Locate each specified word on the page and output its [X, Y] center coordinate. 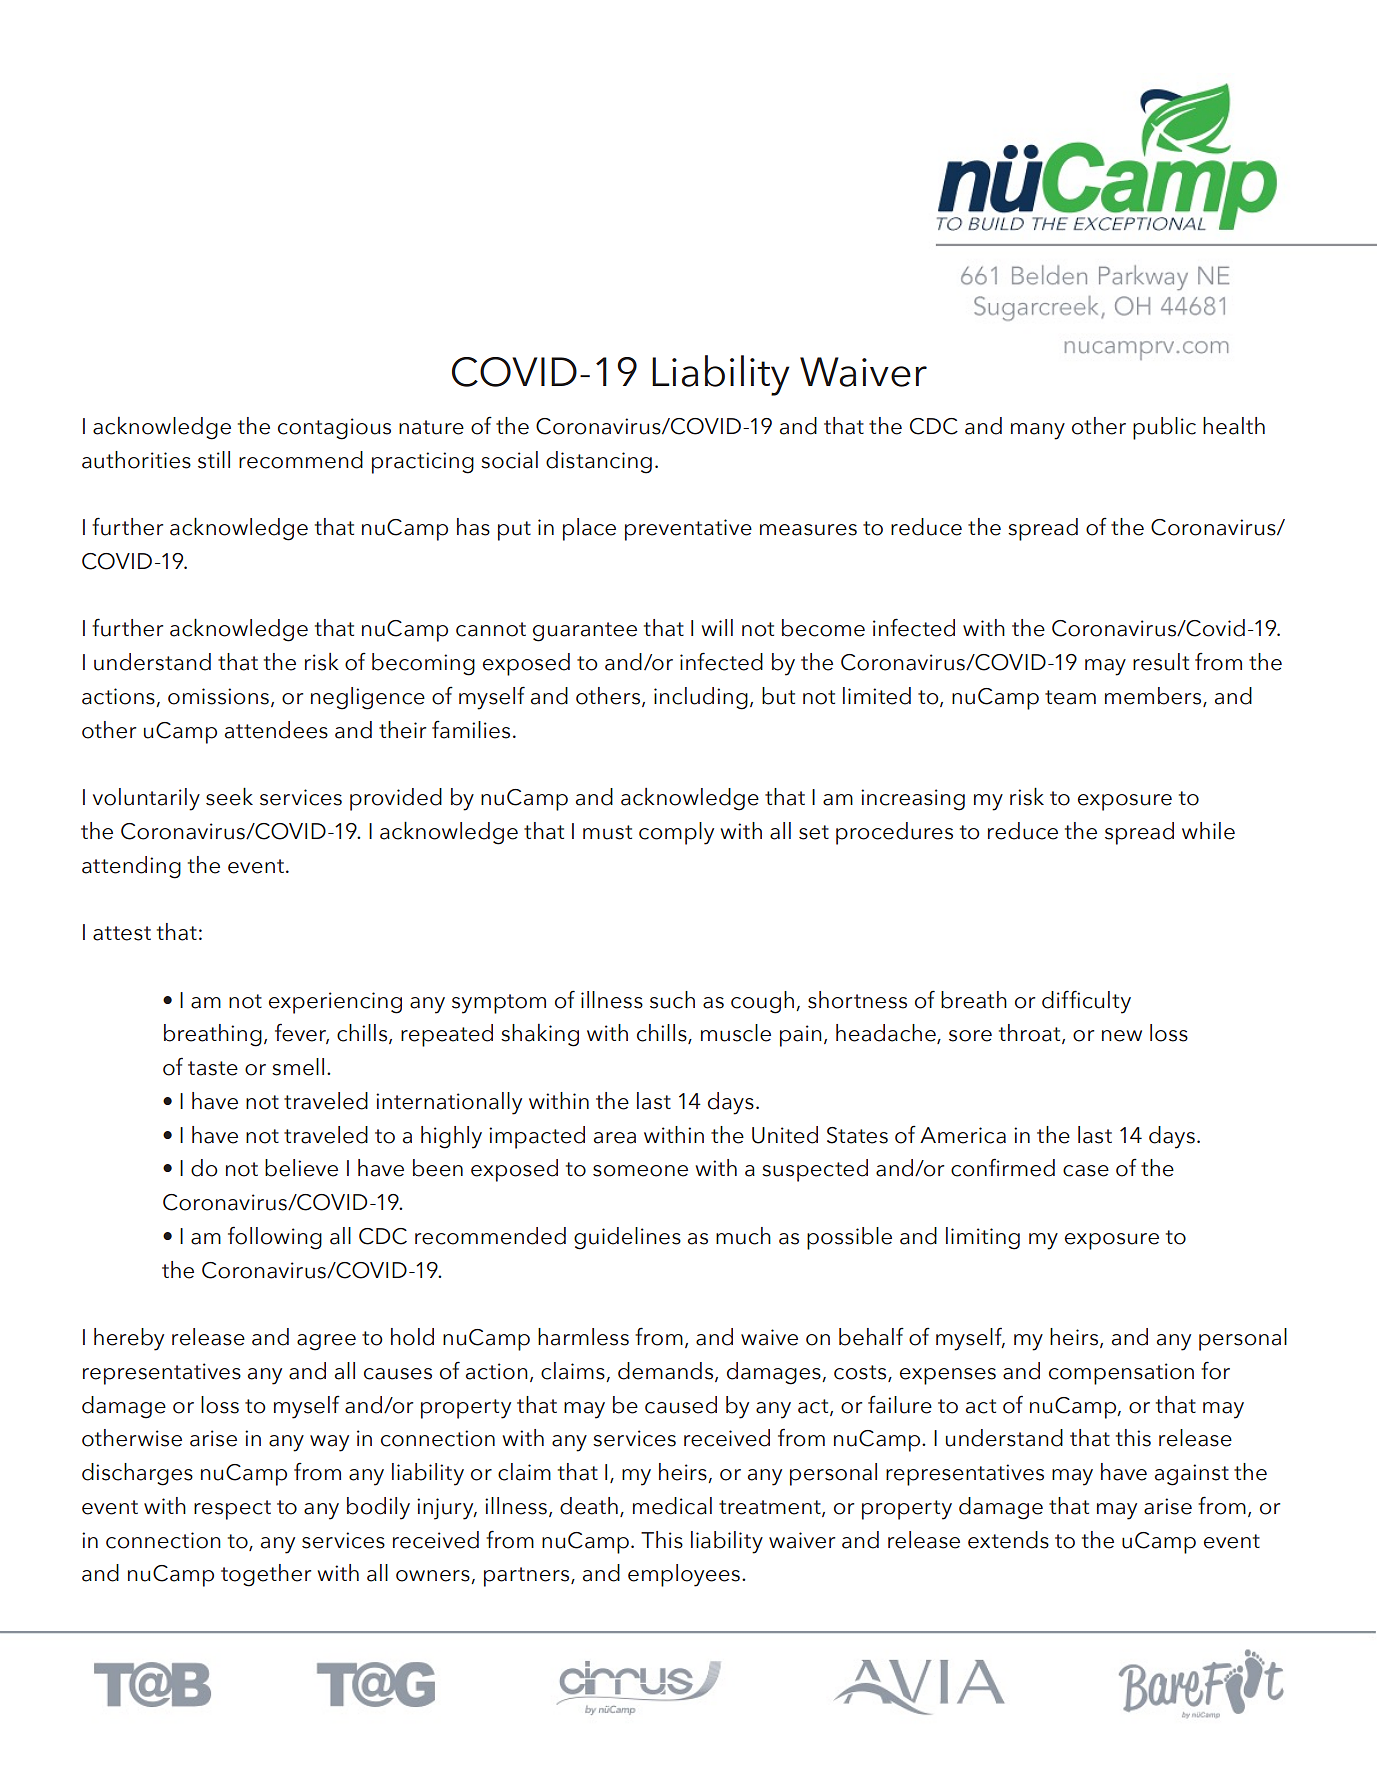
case [1086, 1171]
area [615, 1138]
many [1038, 431]
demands [667, 1372]
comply [676, 833]
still [214, 460]
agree [326, 1342]
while [1208, 831]
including [701, 698]
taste [213, 1068]
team [1070, 697]
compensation [1121, 1374]
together [266, 1575]
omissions [218, 696]
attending [131, 867]
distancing [599, 462]
